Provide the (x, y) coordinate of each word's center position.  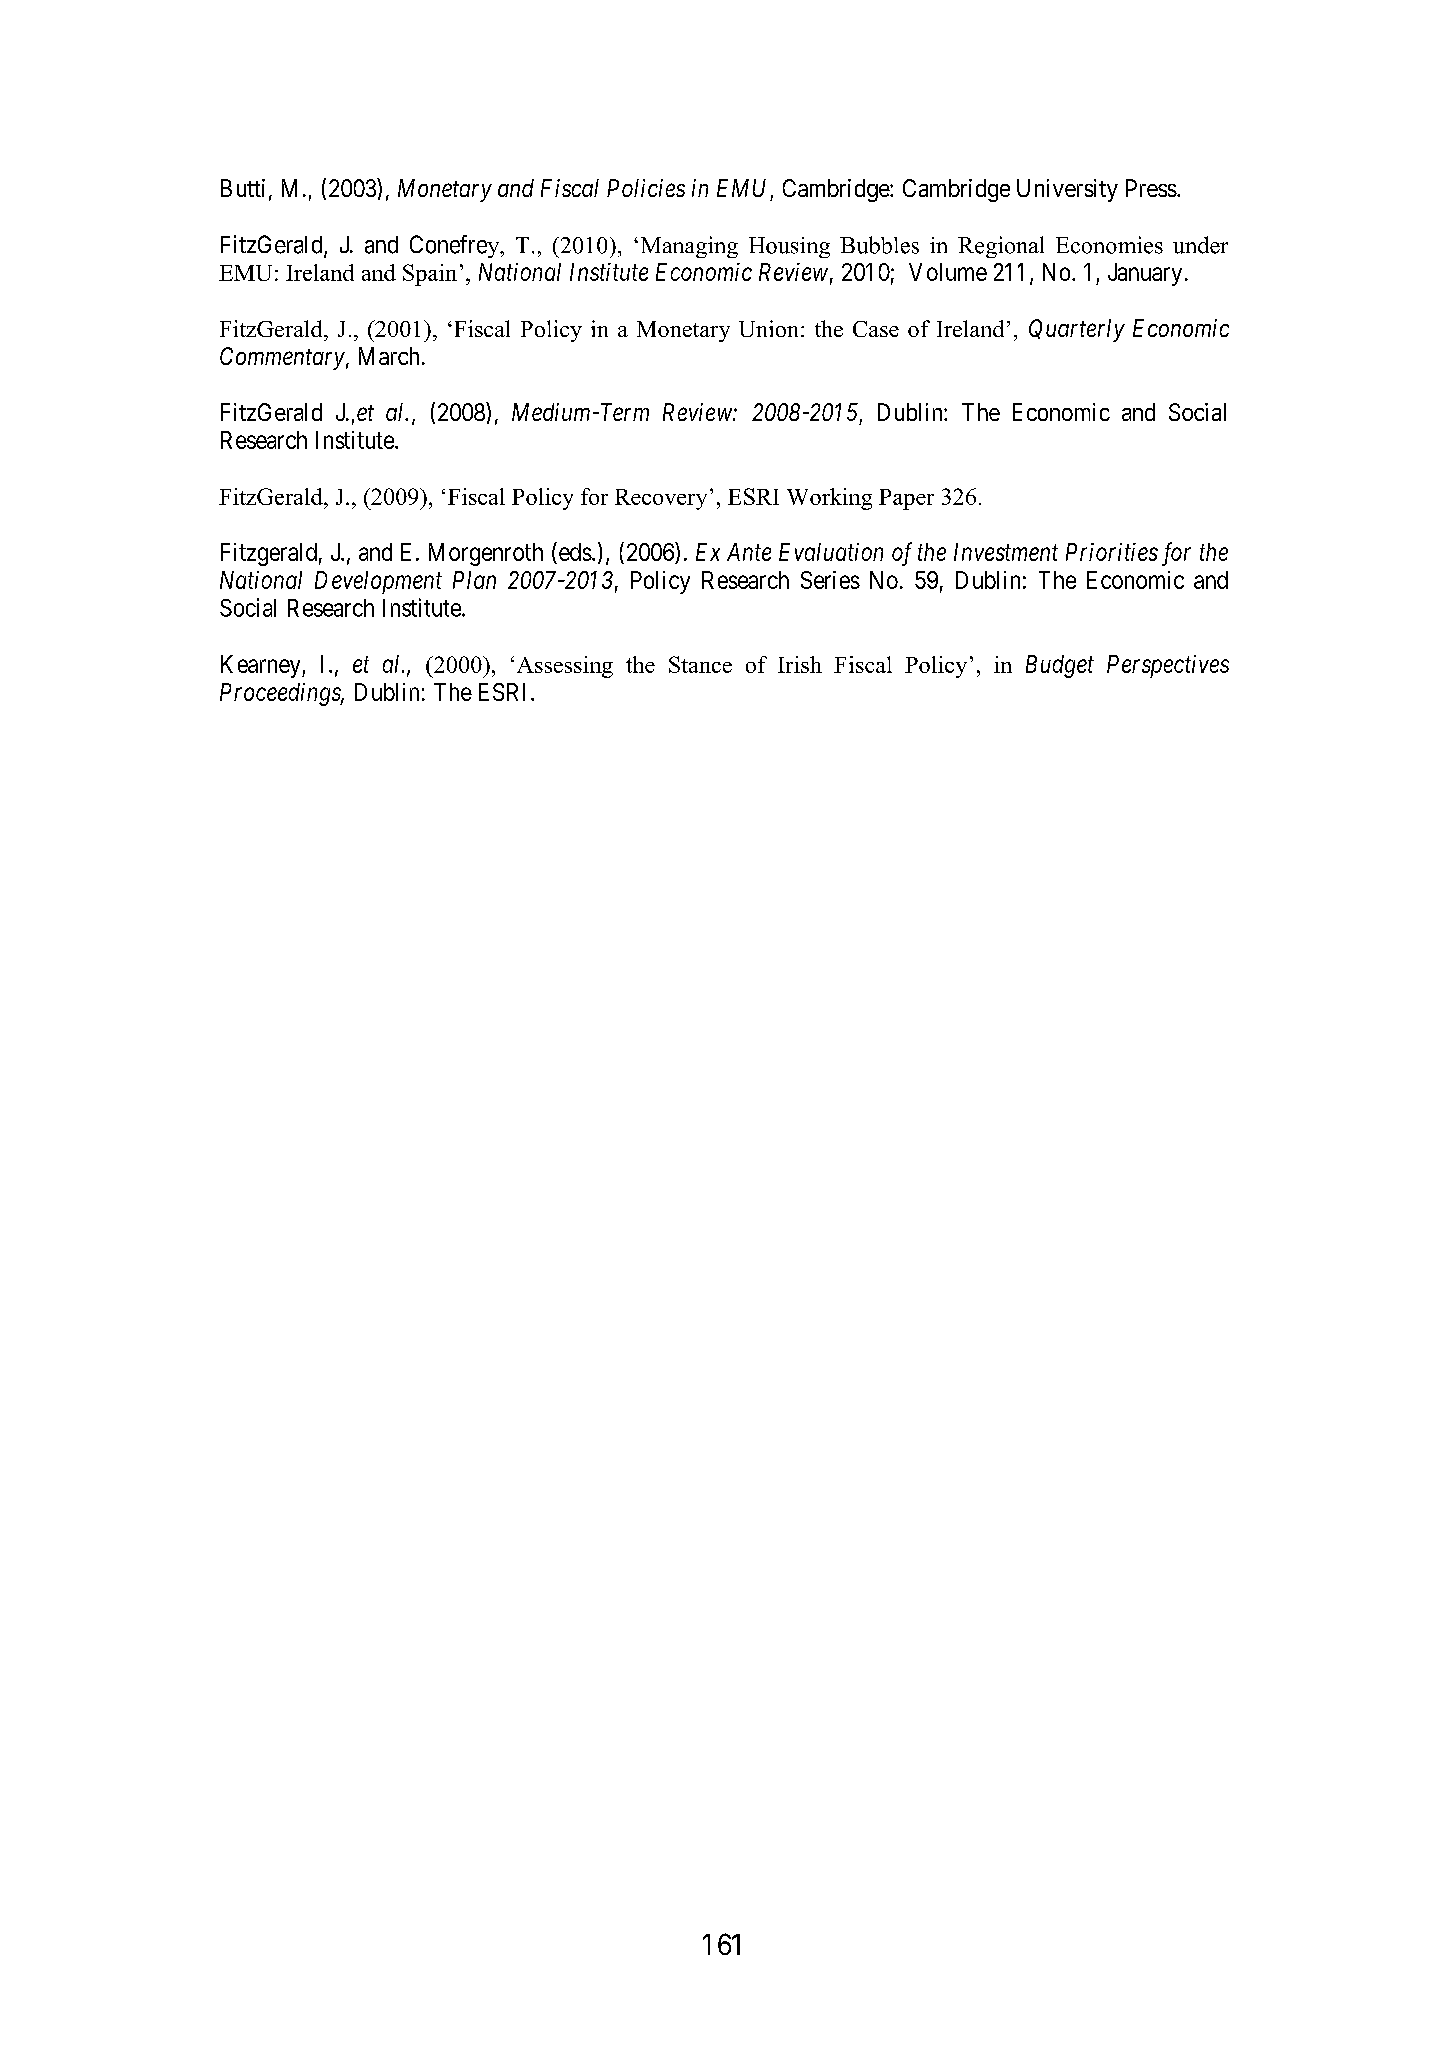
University (1067, 190)
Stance (700, 664)
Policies (646, 188)
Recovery (661, 499)
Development (378, 582)
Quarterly (1077, 330)
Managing (689, 247)
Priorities (1112, 552)
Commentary (282, 358)
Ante (749, 552)
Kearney (262, 666)
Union (770, 328)
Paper (906, 499)
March (389, 356)
